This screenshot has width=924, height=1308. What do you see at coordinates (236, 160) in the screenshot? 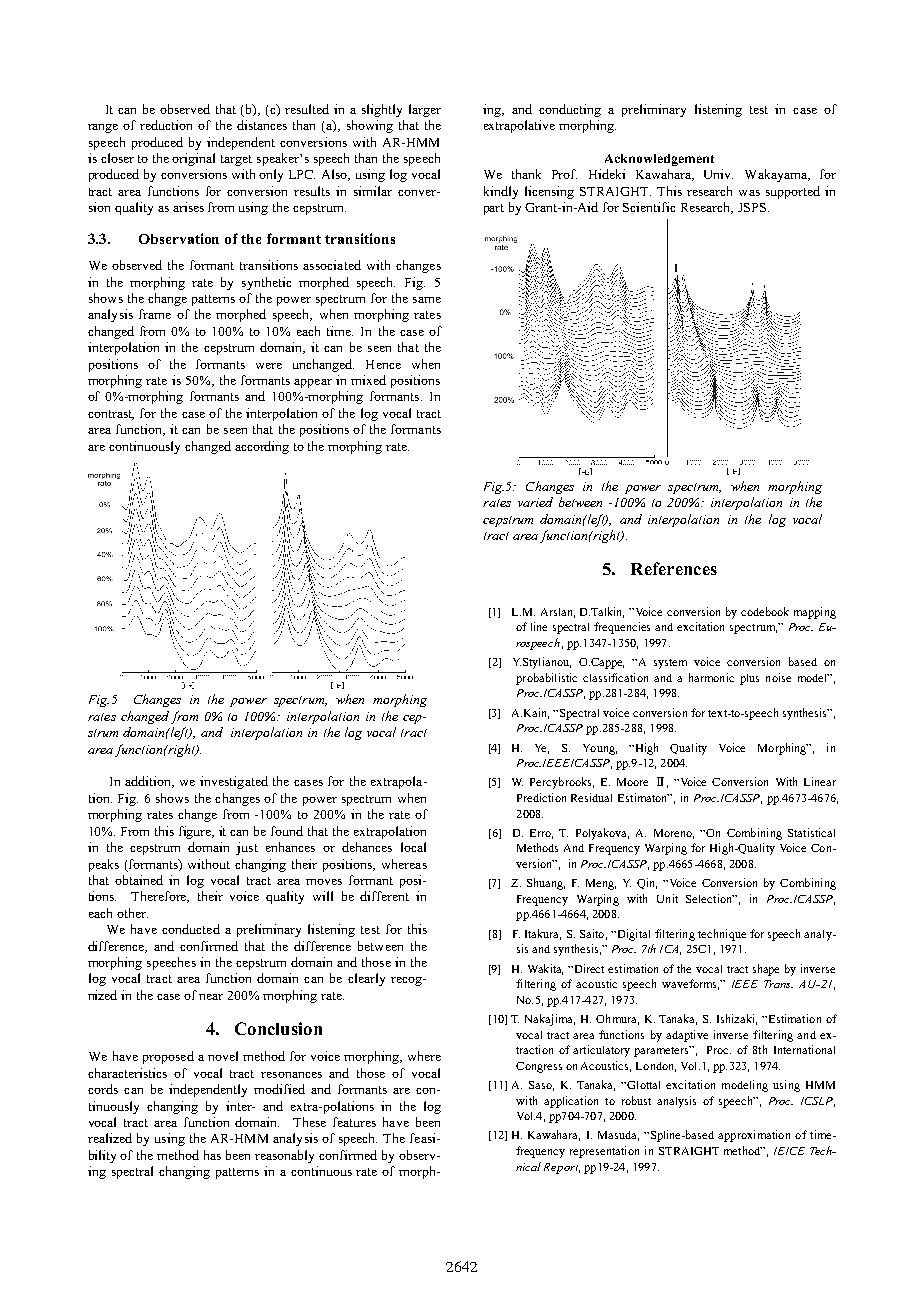
I see `target` at bounding box center [236, 160].
